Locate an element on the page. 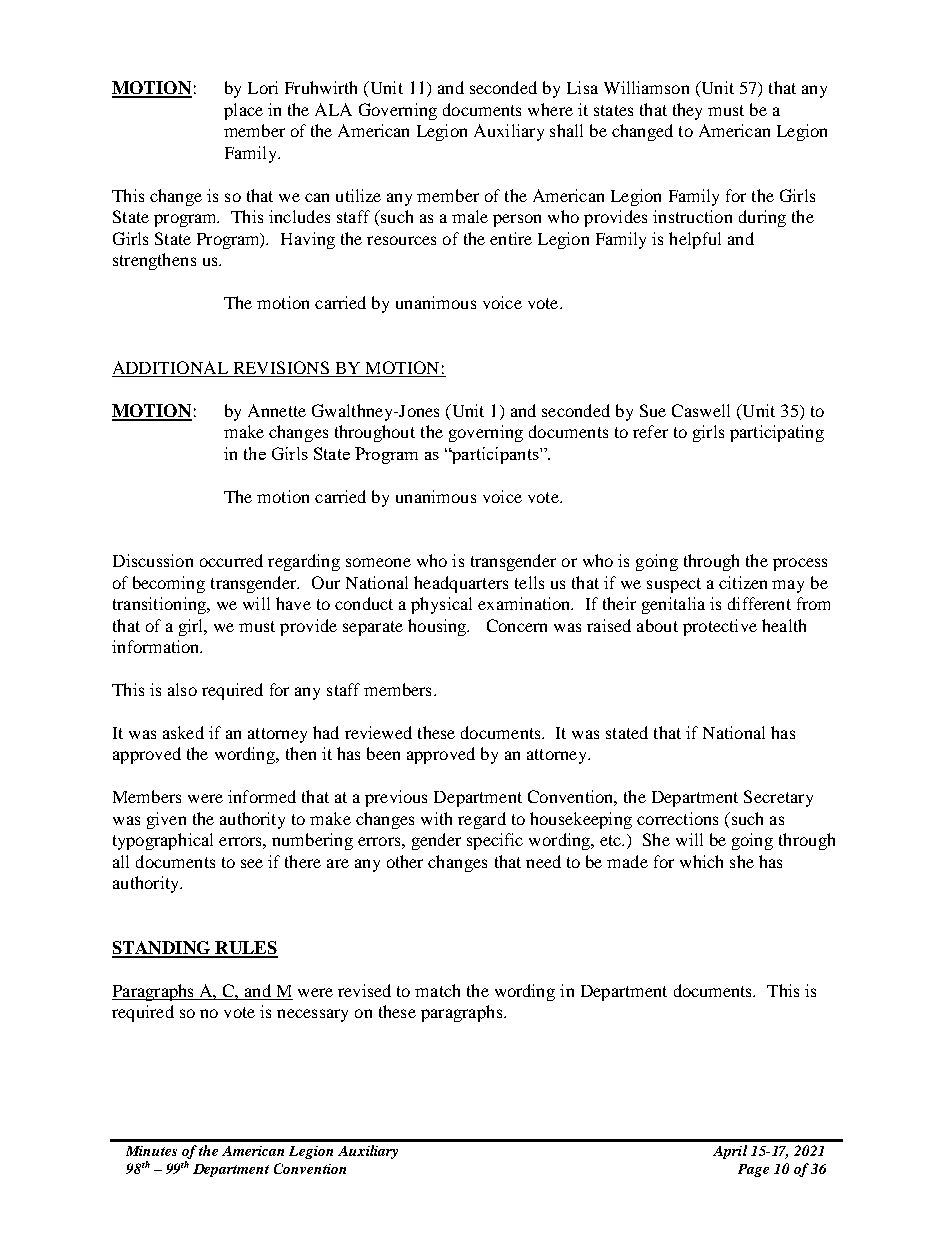 This image has width=952, height=1233. specific is located at coordinates (495, 841).
